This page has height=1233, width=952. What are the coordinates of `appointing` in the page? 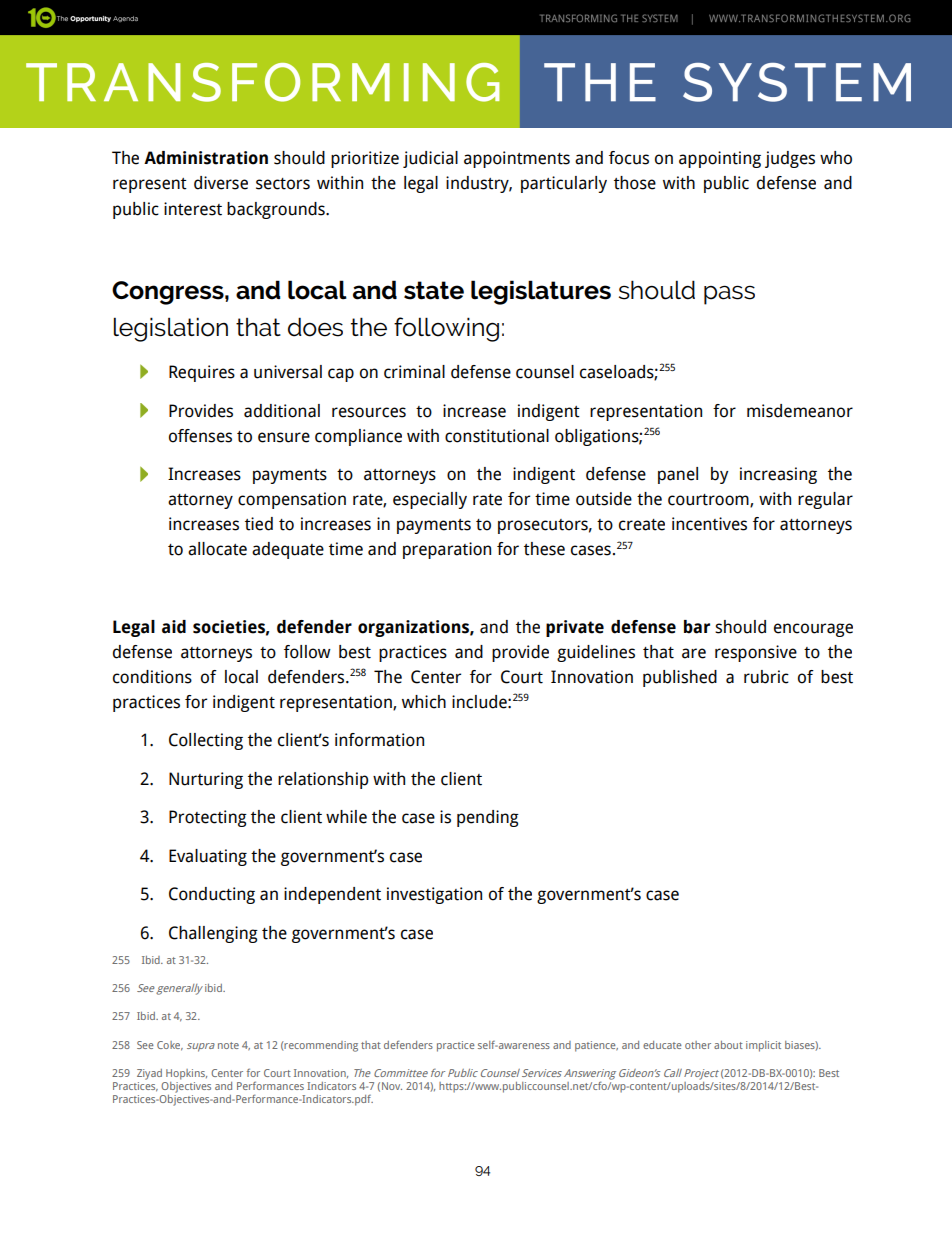 It's located at (720, 159).
